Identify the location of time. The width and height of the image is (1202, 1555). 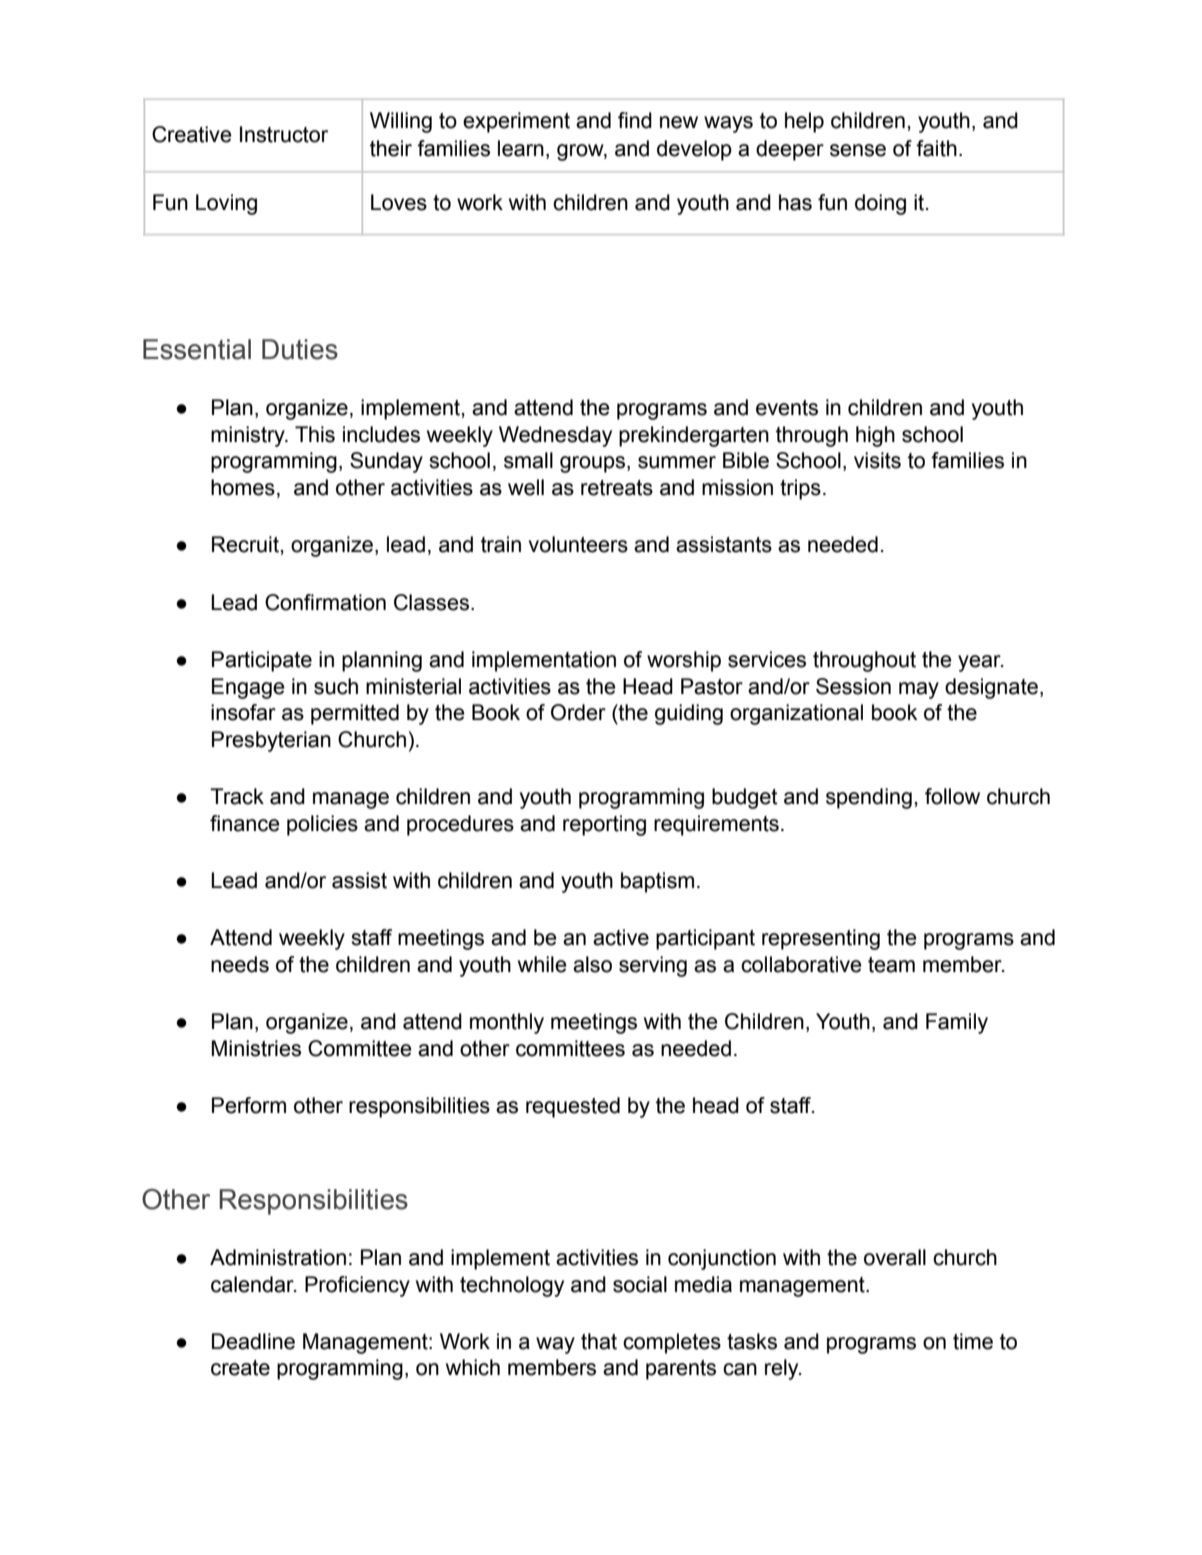
(973, 1341).
